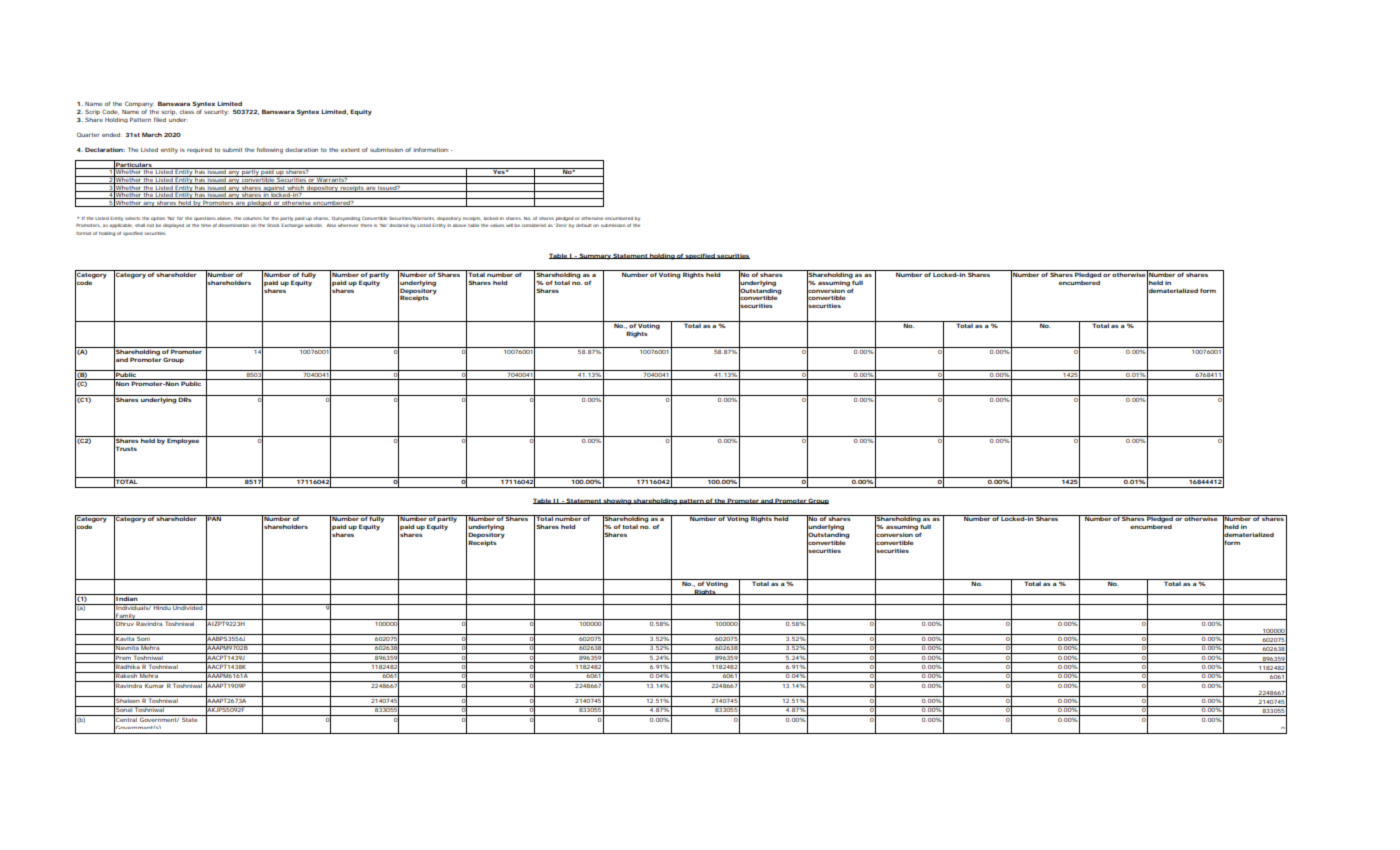 The width and height of the screenshot is (1400, 850). What do you see at coordinates (366, 225) in the screenshot?
I see `there` at bounding box center [366, 225].
